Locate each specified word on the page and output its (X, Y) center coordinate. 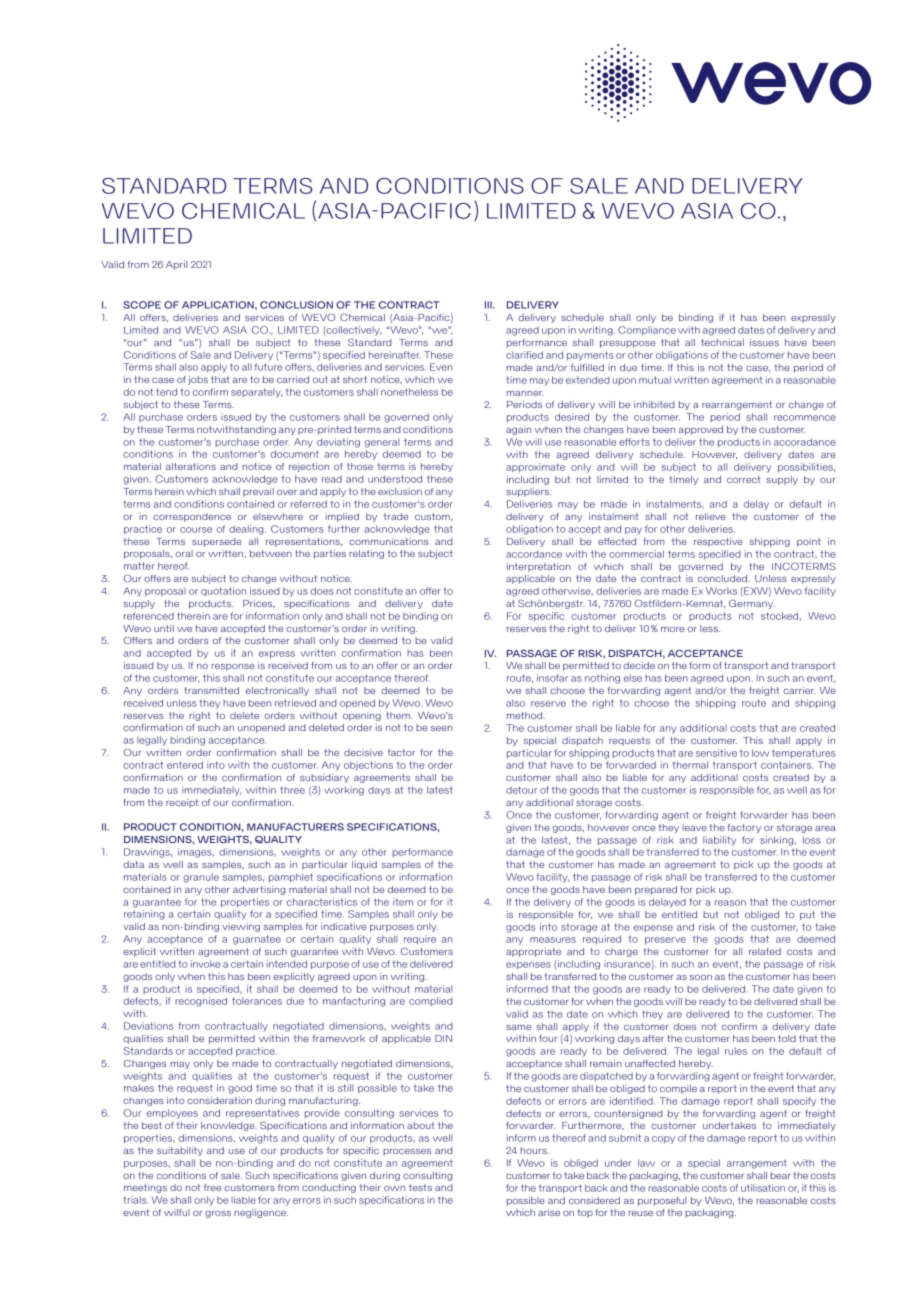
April (176, 265)
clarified (524, 355)
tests (420, 1187)
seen (442, 728)
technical (722, 342)
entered (185, 765)
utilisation (763, 1188)
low (760, 753)
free (212, 1187)
